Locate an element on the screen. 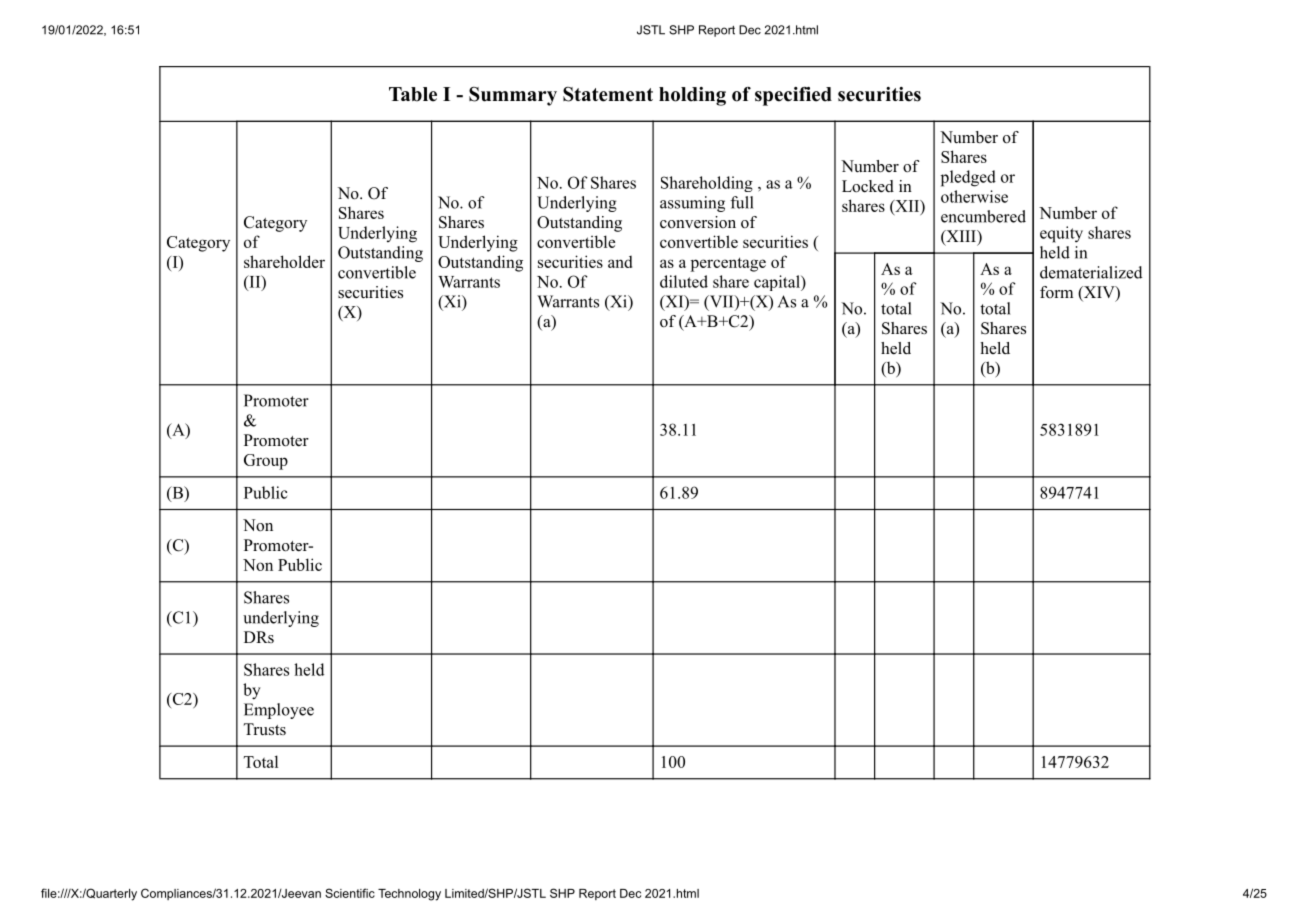 The image size is (1308, 924). pledged is located at coordinates (968, 178).
